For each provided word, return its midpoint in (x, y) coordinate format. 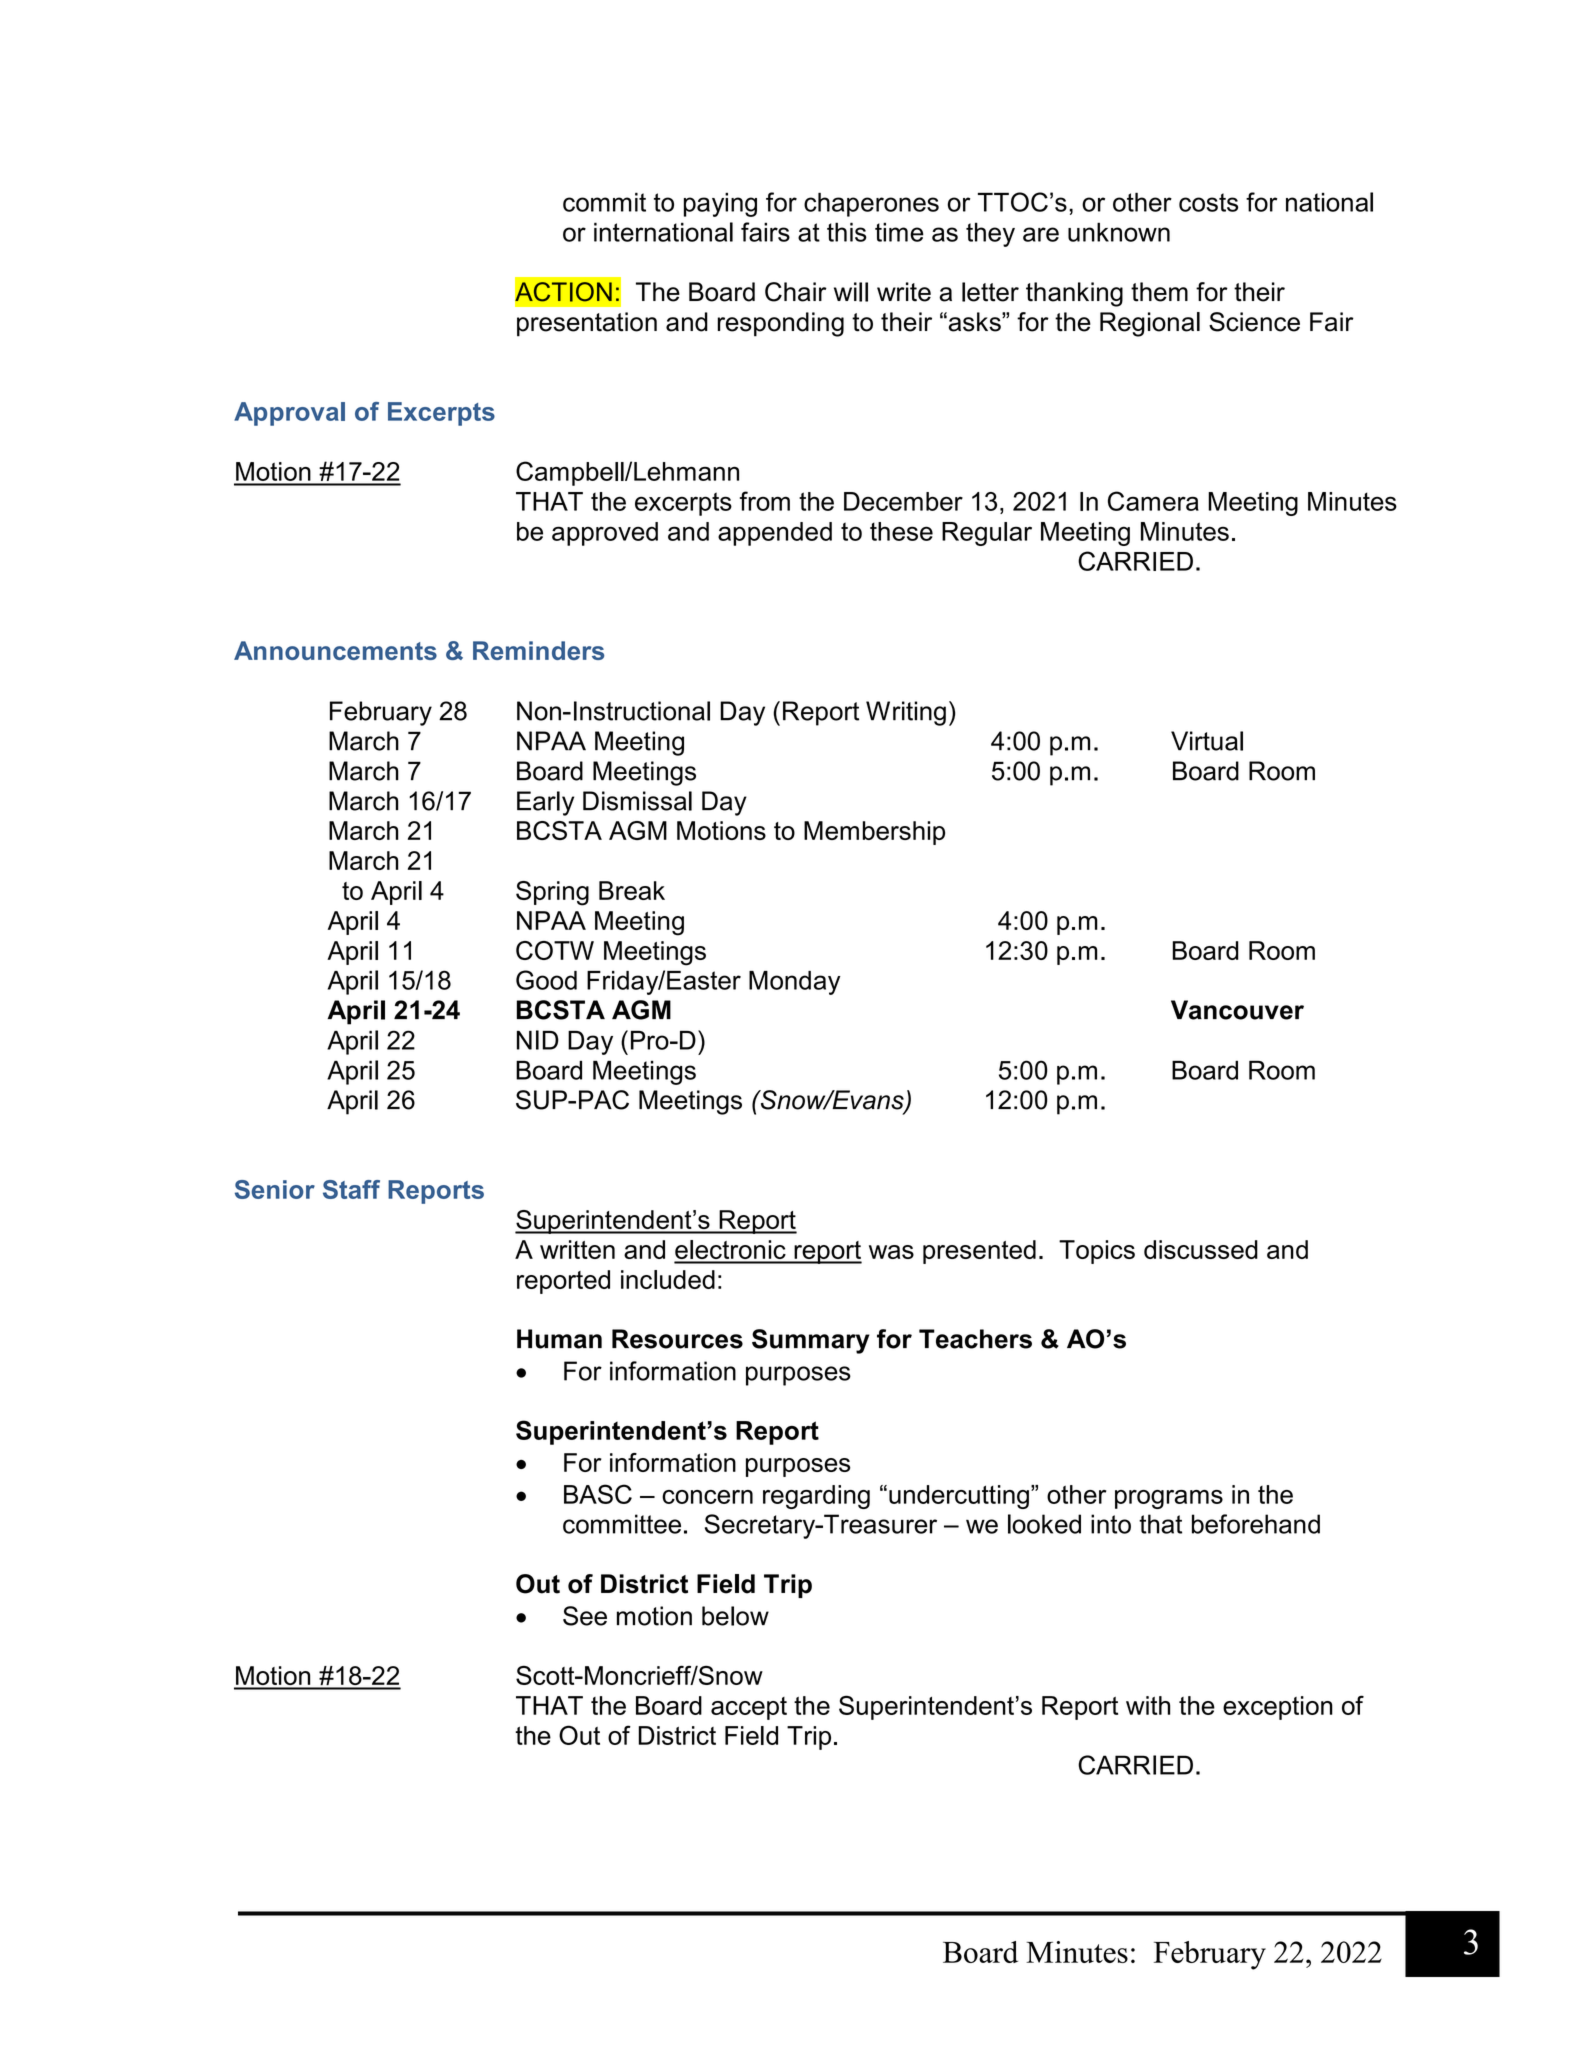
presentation (587, 324)
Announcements (335, 650)
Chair (796, 292)
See (585, 1616)
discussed (1201, 1249)
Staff (351, 1189)
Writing (906, 713)
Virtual (1207, 741)
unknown (1119, 232)
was (891, 1252)
